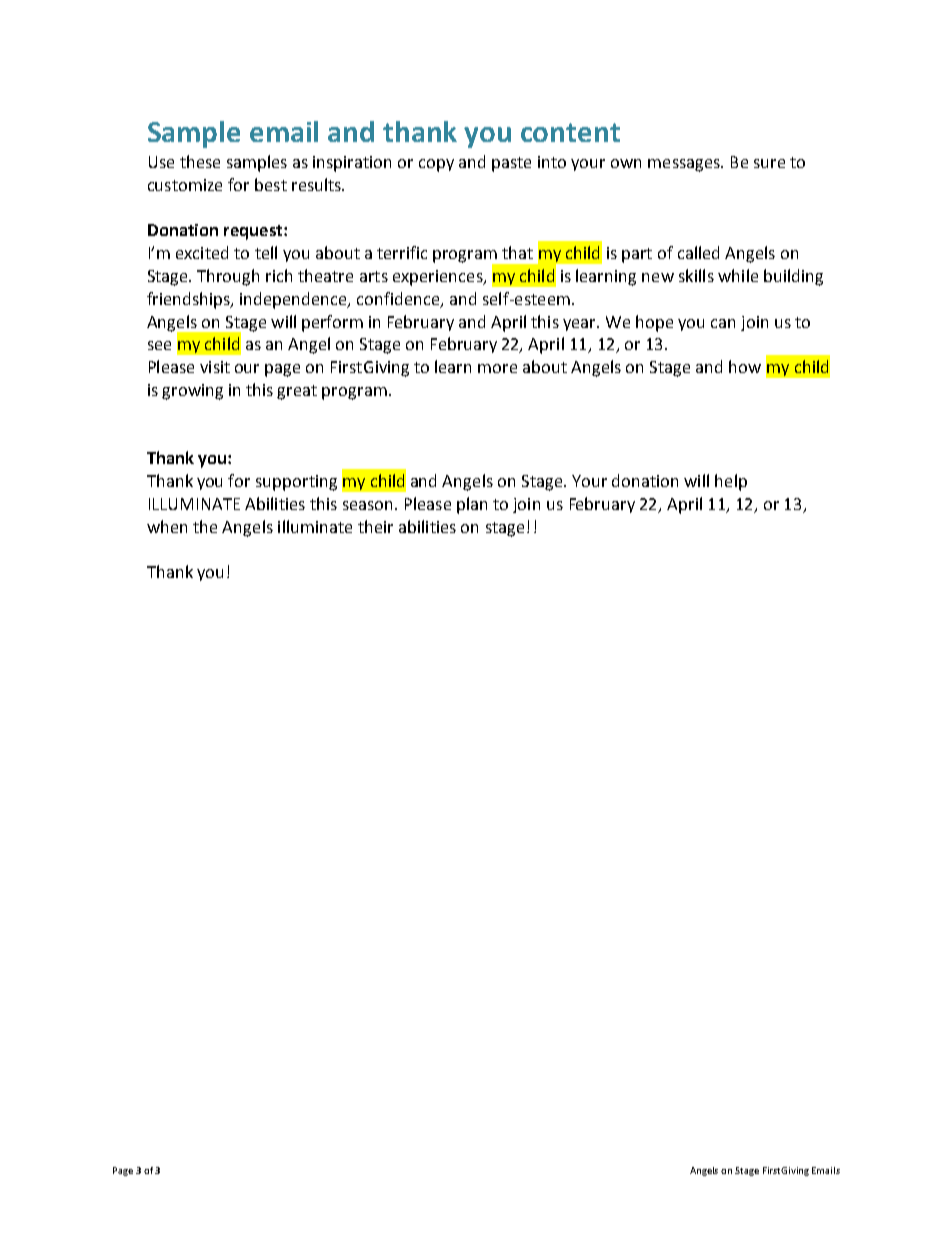 The width and height of the screenshot is (952, 1233). I want to click on messages, so click(685, 165).
